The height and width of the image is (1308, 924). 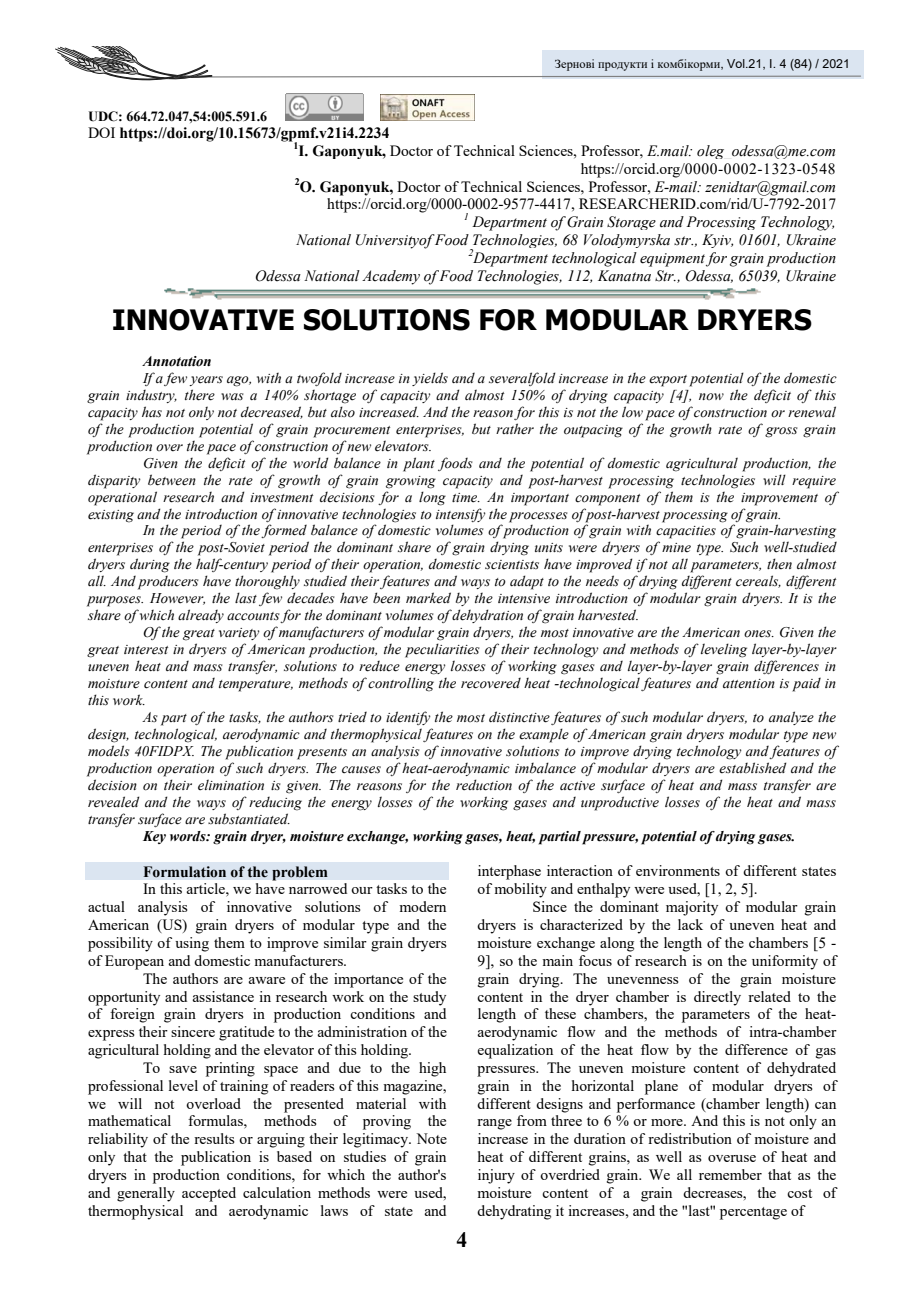 What do you see at coordinates (496, 1176) in the image?
I see `injury` at bounding box center [496, 1176].
